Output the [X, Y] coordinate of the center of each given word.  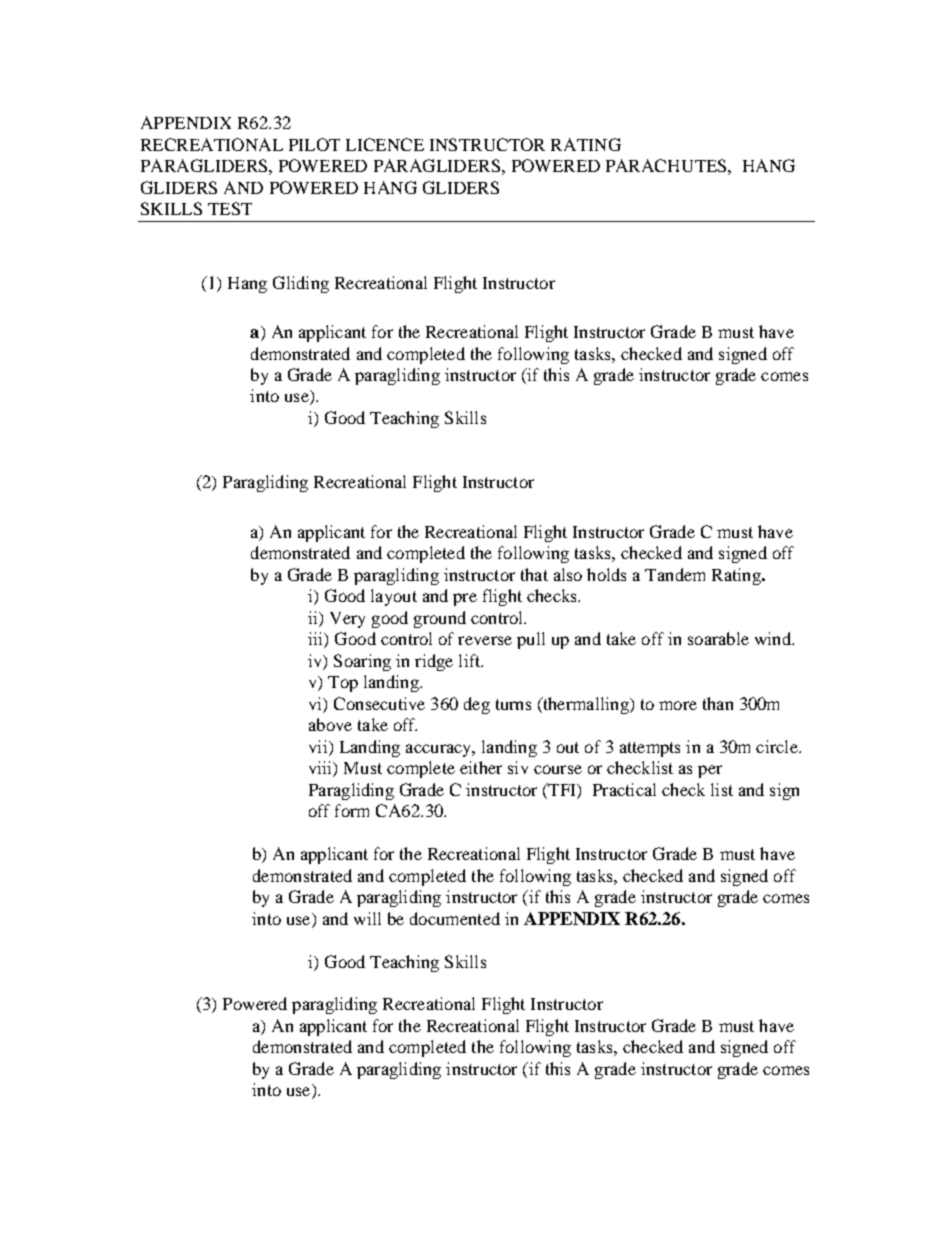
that [534, 574]
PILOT [314, 144]
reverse [485, 640]
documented [455, 918]
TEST [230, 208]
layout [394, 597]
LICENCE [385, 144]
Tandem [675, 574]
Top [343, 684]
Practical [624, 789]
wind [774, 638]
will [367, 918]
